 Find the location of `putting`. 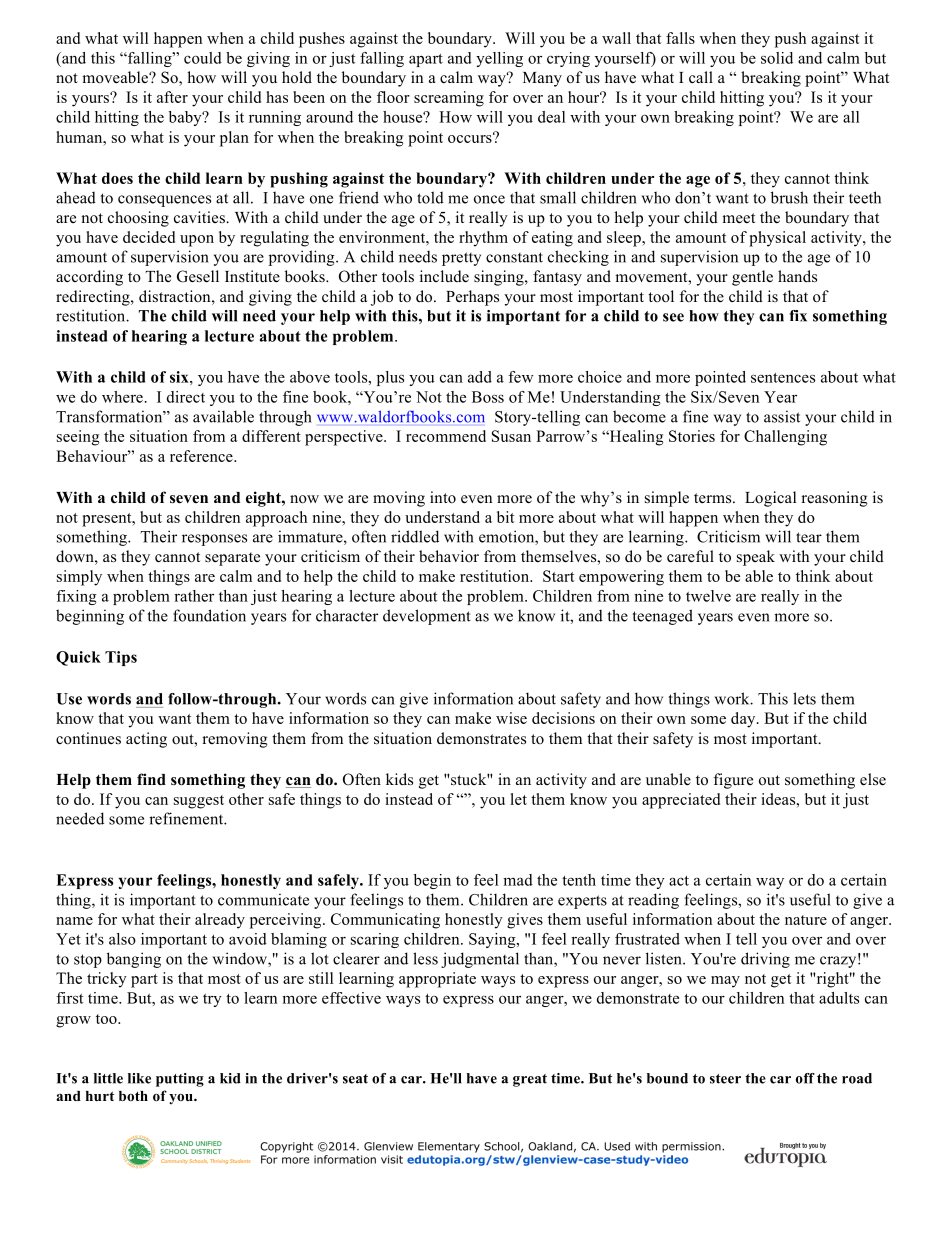

putting is located at coordinates (180, 1080).
